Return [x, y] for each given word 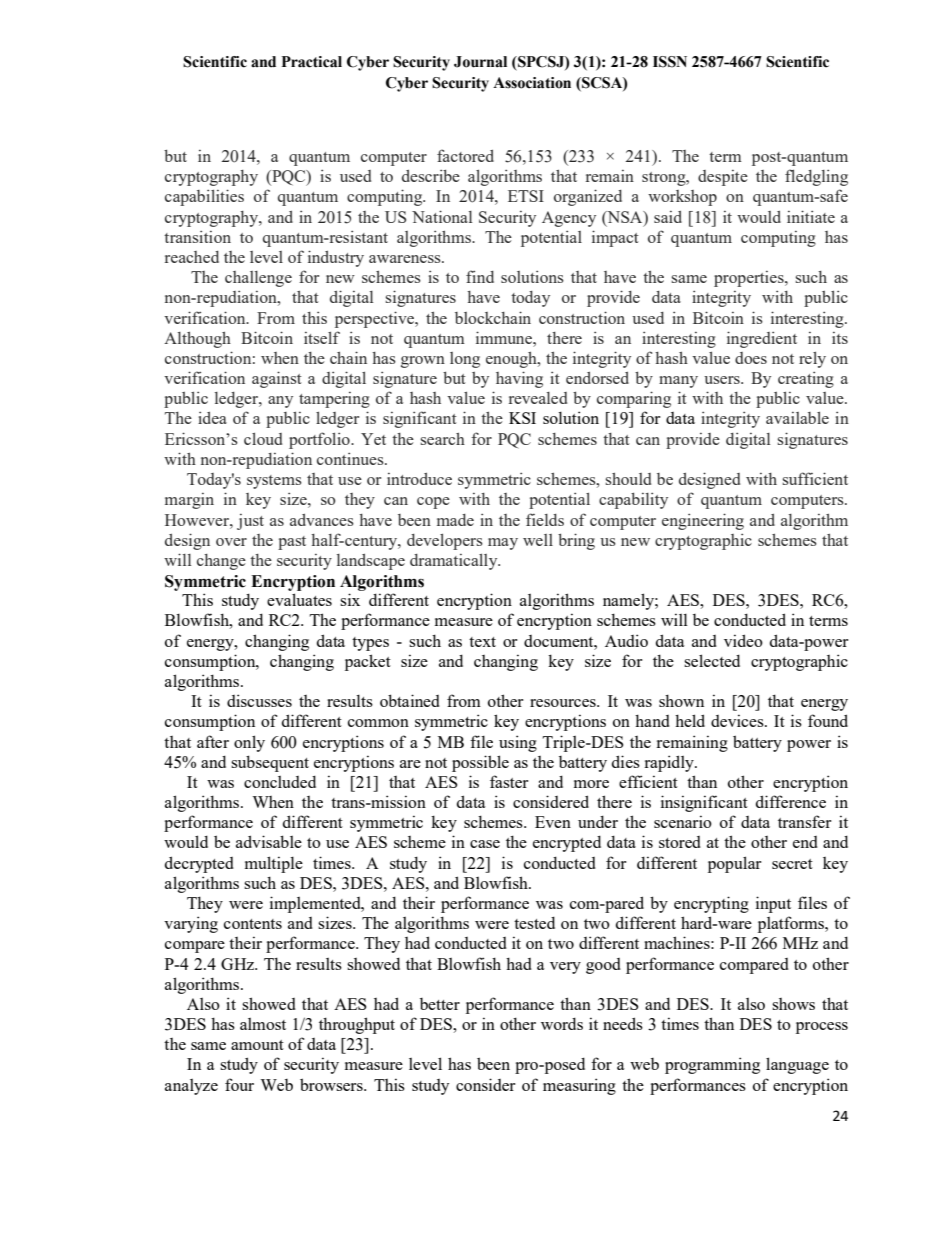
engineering [703, 521]
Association [532, 83]
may [503, 544]
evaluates [299, 599]
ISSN [670, 62]
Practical [312, 62]
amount [257, 1045]
